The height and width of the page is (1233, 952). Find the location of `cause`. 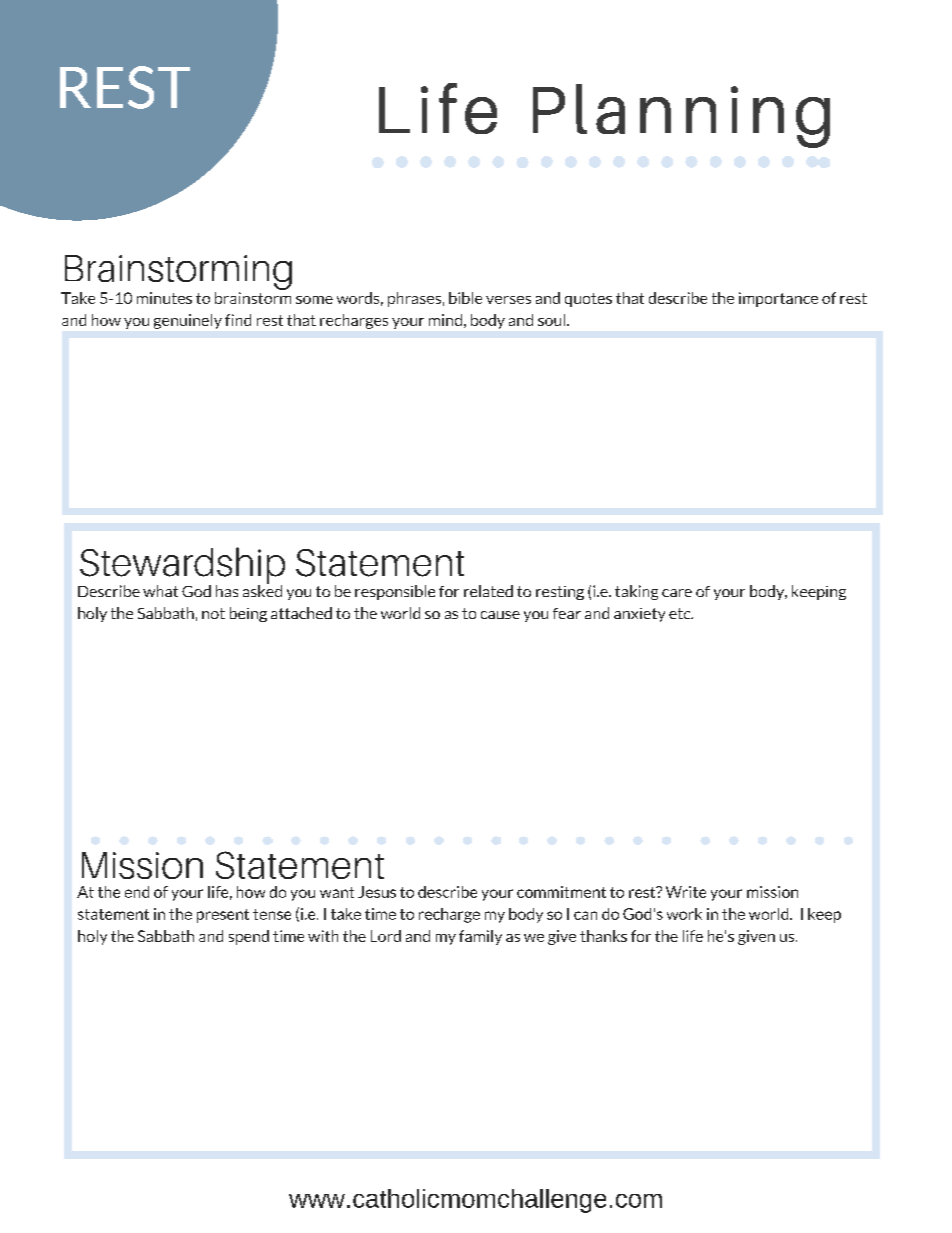

cause is located at coordinates (500, 615).
